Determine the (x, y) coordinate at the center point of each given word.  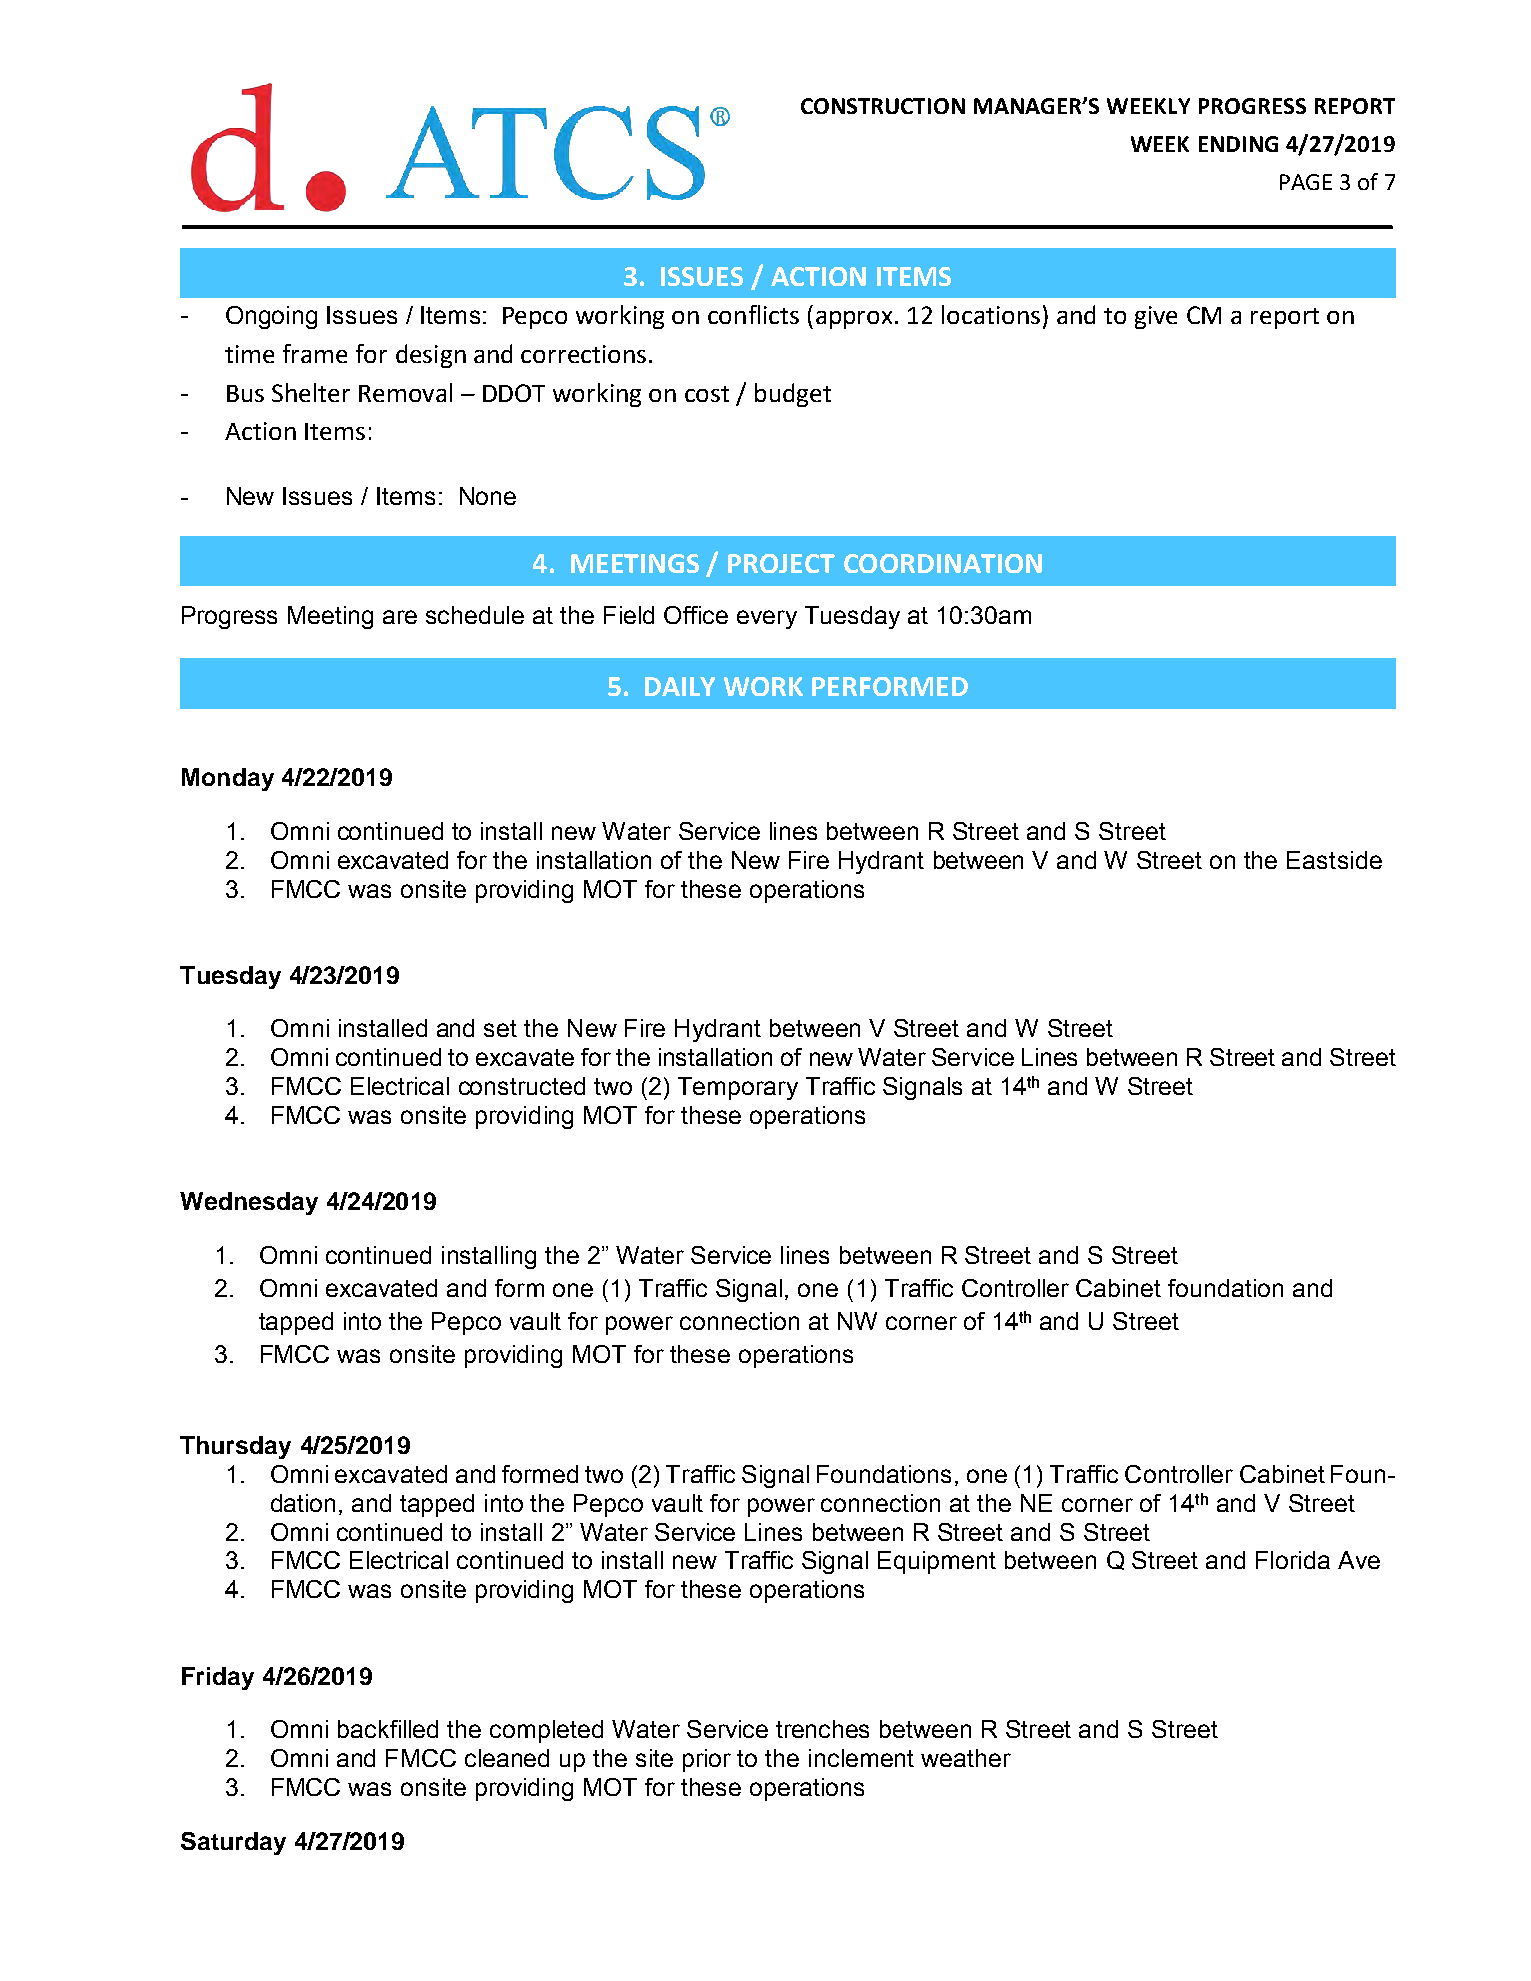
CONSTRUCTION (883, 106)
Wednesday (249, 1203)
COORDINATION (943, 563)
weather (966, 1758)
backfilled (388, 1729)
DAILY (680, 686)
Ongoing (271, 317)
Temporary (738, 1088)
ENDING (1238, 144)
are (400, 617)
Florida (1293, 1560)
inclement (861, 1758)
